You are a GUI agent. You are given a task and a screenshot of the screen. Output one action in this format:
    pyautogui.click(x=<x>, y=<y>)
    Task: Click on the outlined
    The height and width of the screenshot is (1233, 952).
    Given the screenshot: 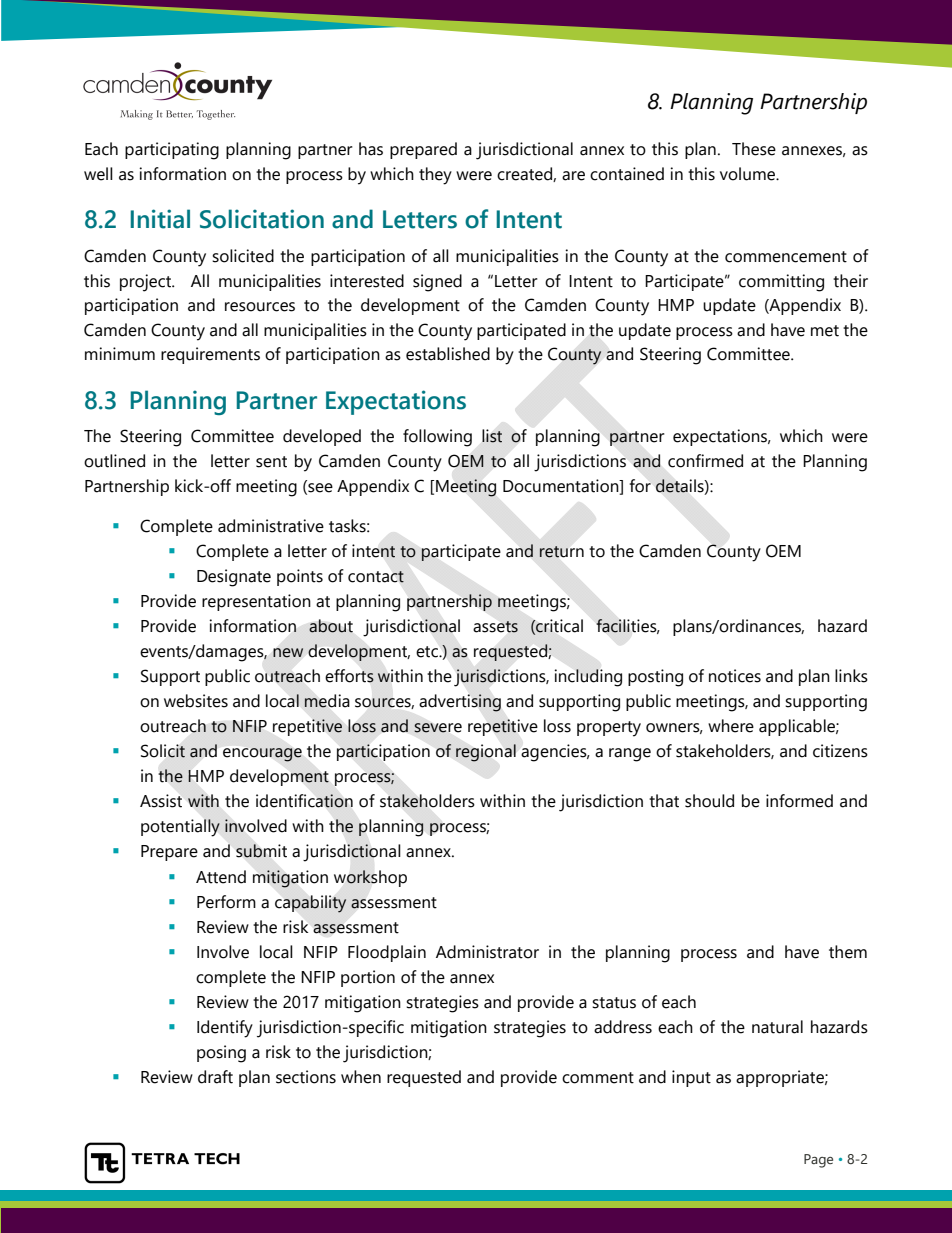 What is the action you would take?
    pyautogui.click(x=114, y=461)
